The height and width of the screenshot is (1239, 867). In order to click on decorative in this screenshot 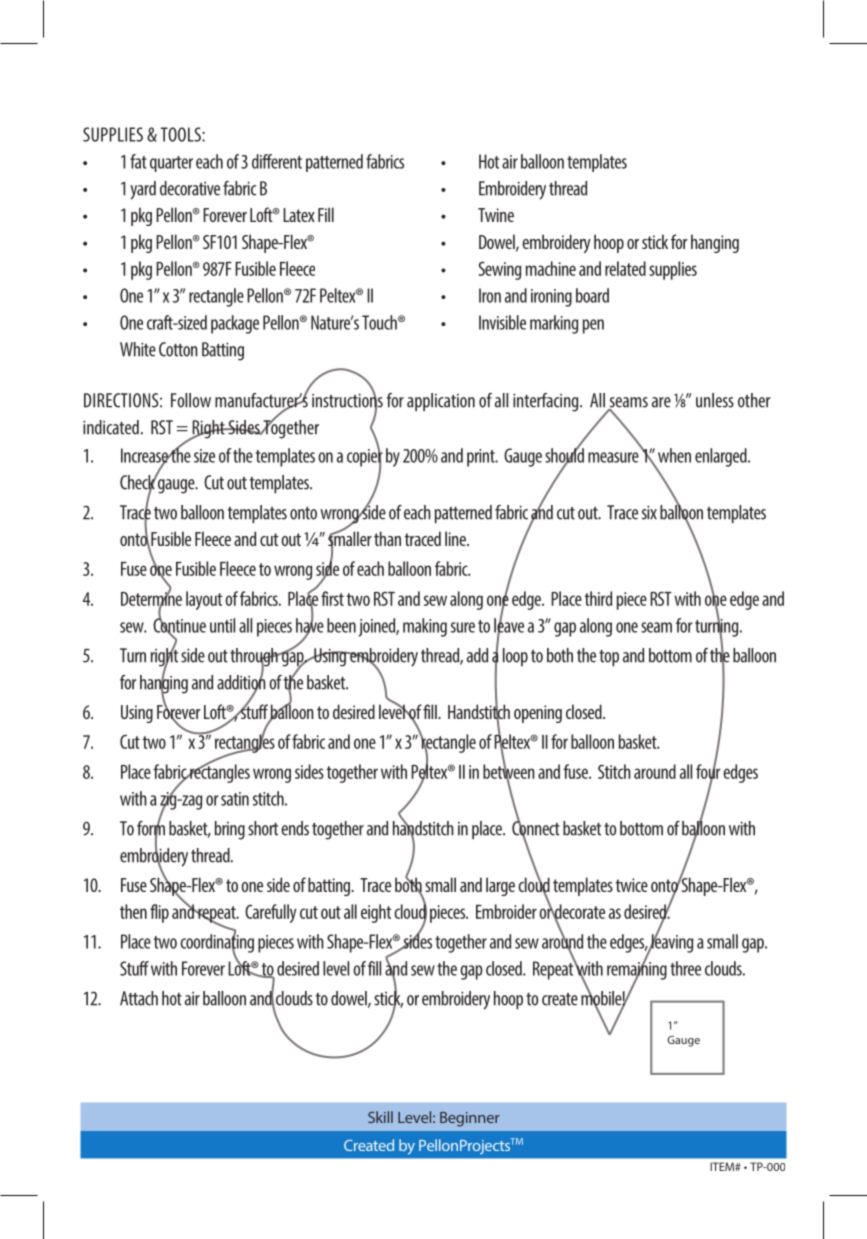, I will do `click(190, 188)`.
